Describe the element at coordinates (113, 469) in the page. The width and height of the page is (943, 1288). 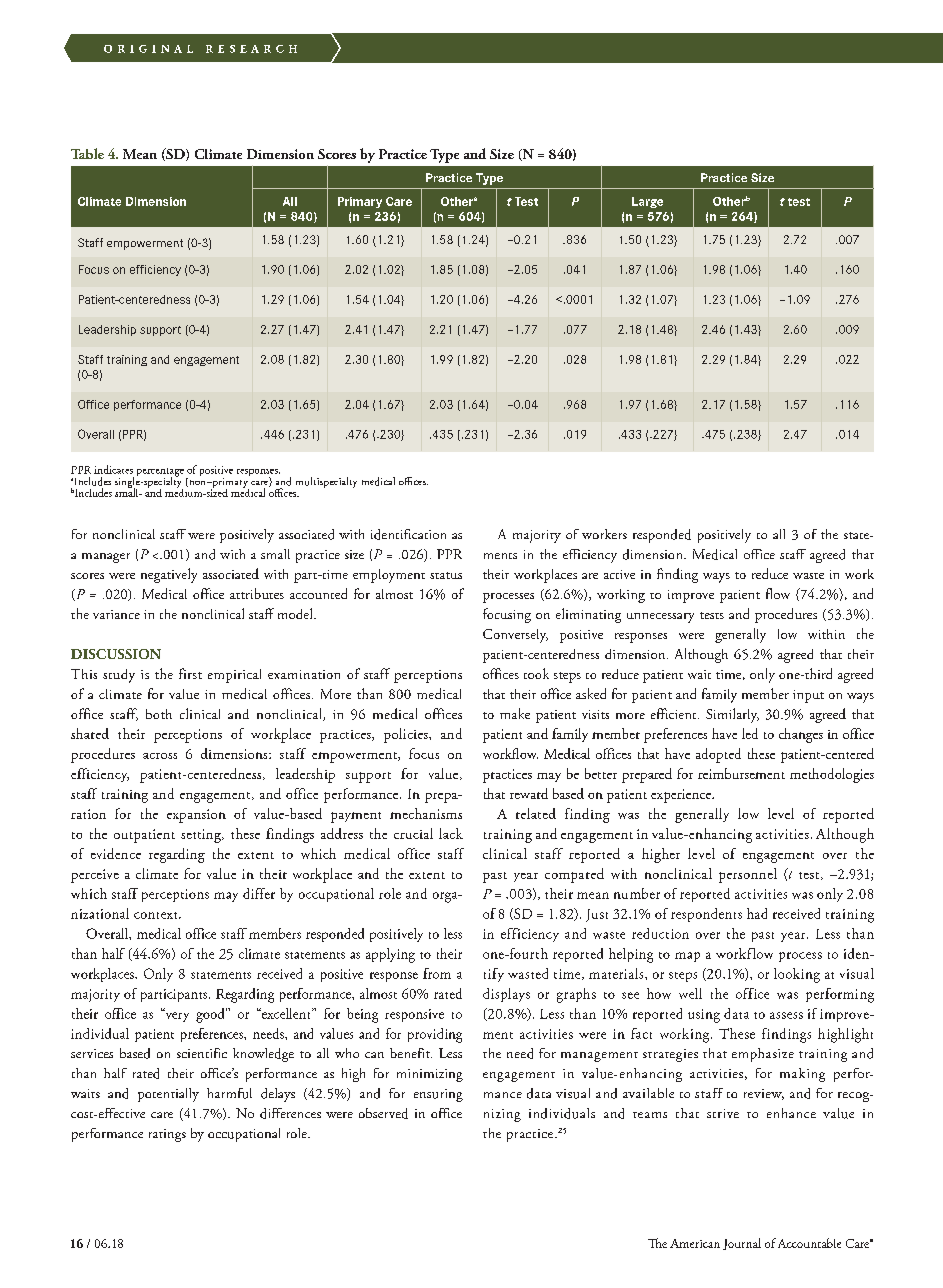
I see `indicates` at that location.
